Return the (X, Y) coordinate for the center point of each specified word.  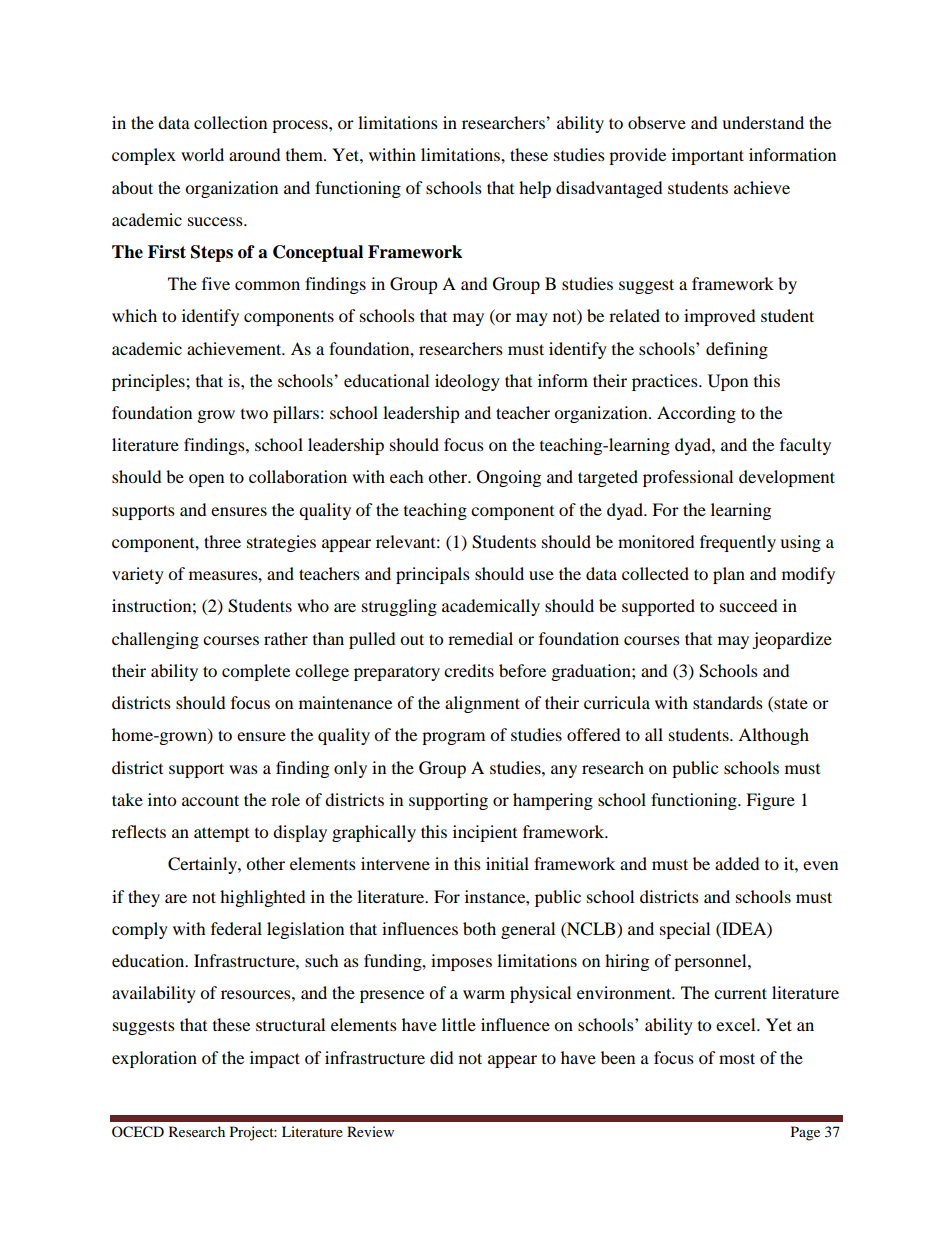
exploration (154, 1059)
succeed (748, 605)
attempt (221, 834)
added (737, 863)
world (202, 154)
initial (507, 863)
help (535, 189)
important (708, 156)
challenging (155, 640)
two (254, 413)
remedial (480, 638)
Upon (728, 382)
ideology (467, 382)
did (441, 1057)
